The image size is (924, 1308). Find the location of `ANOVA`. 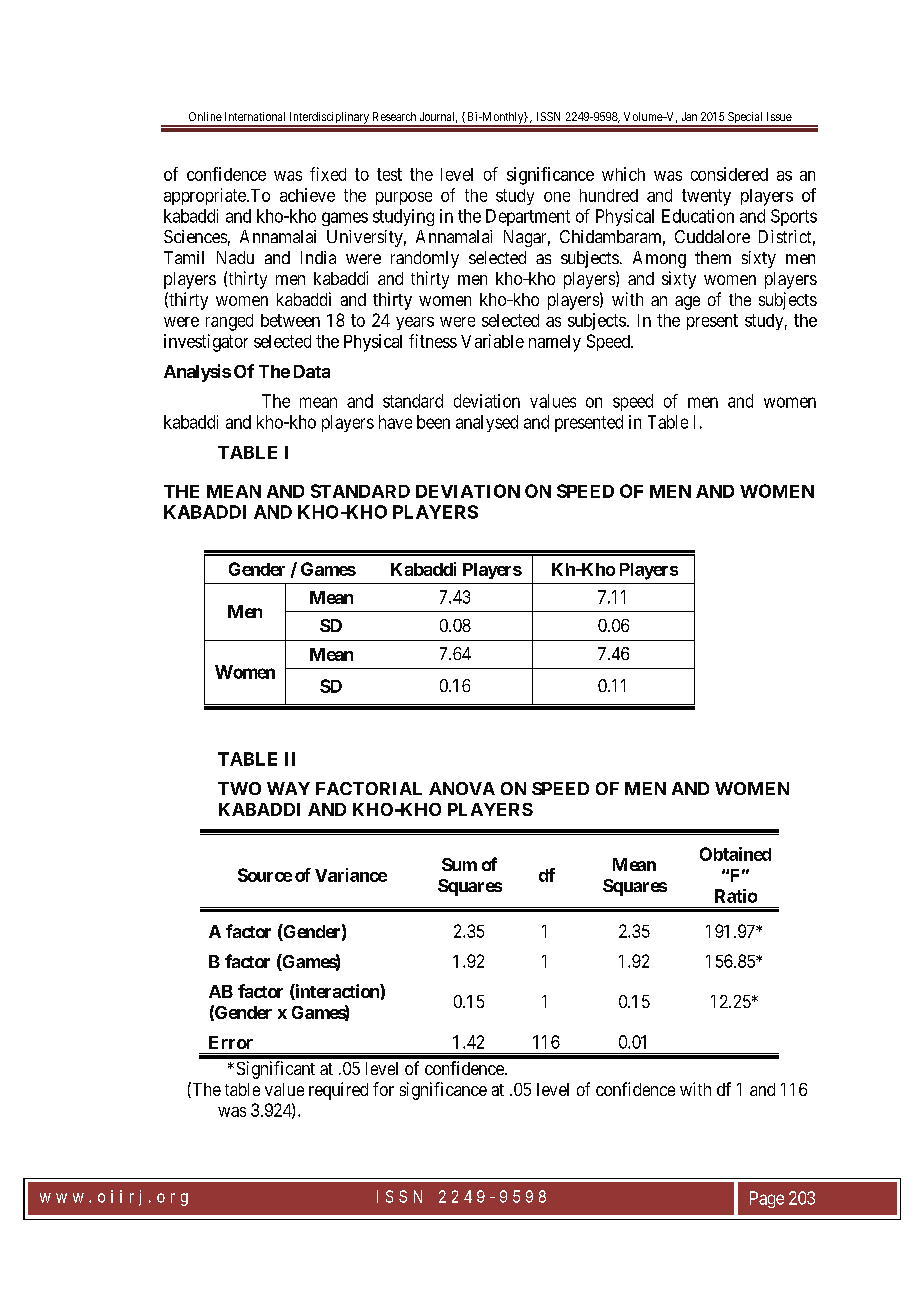

ANOVA is located at coordinates (462, 788).
